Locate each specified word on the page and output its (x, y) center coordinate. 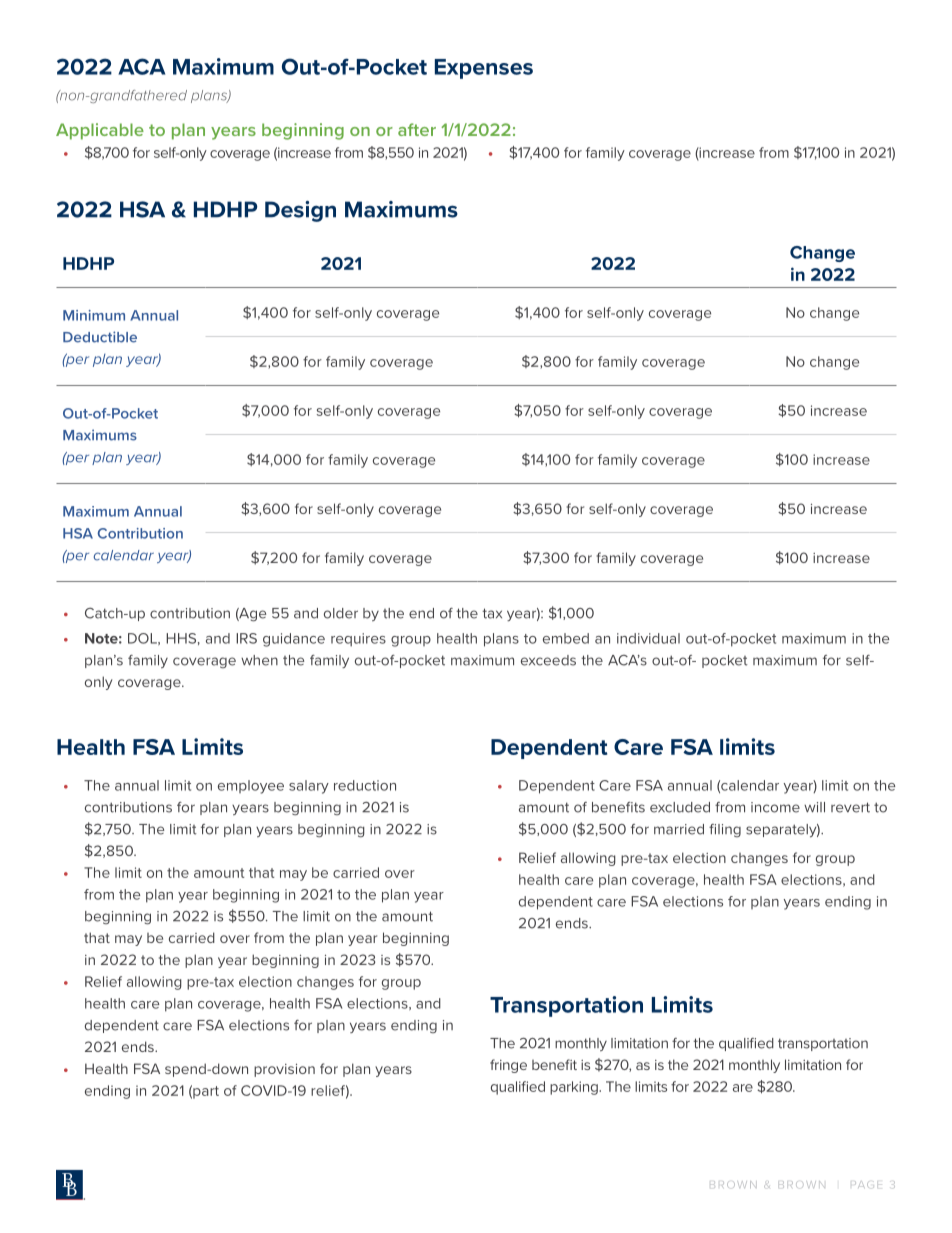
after (417, 129)
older (341, 613)
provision (284, 1070)
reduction (365, 785)
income (775, 807)
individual (648, 638)
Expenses (484, 69)
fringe (508, 1066)
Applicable (100, 131)
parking (575, 1088)
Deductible (100, 337)
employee (251, 787)
